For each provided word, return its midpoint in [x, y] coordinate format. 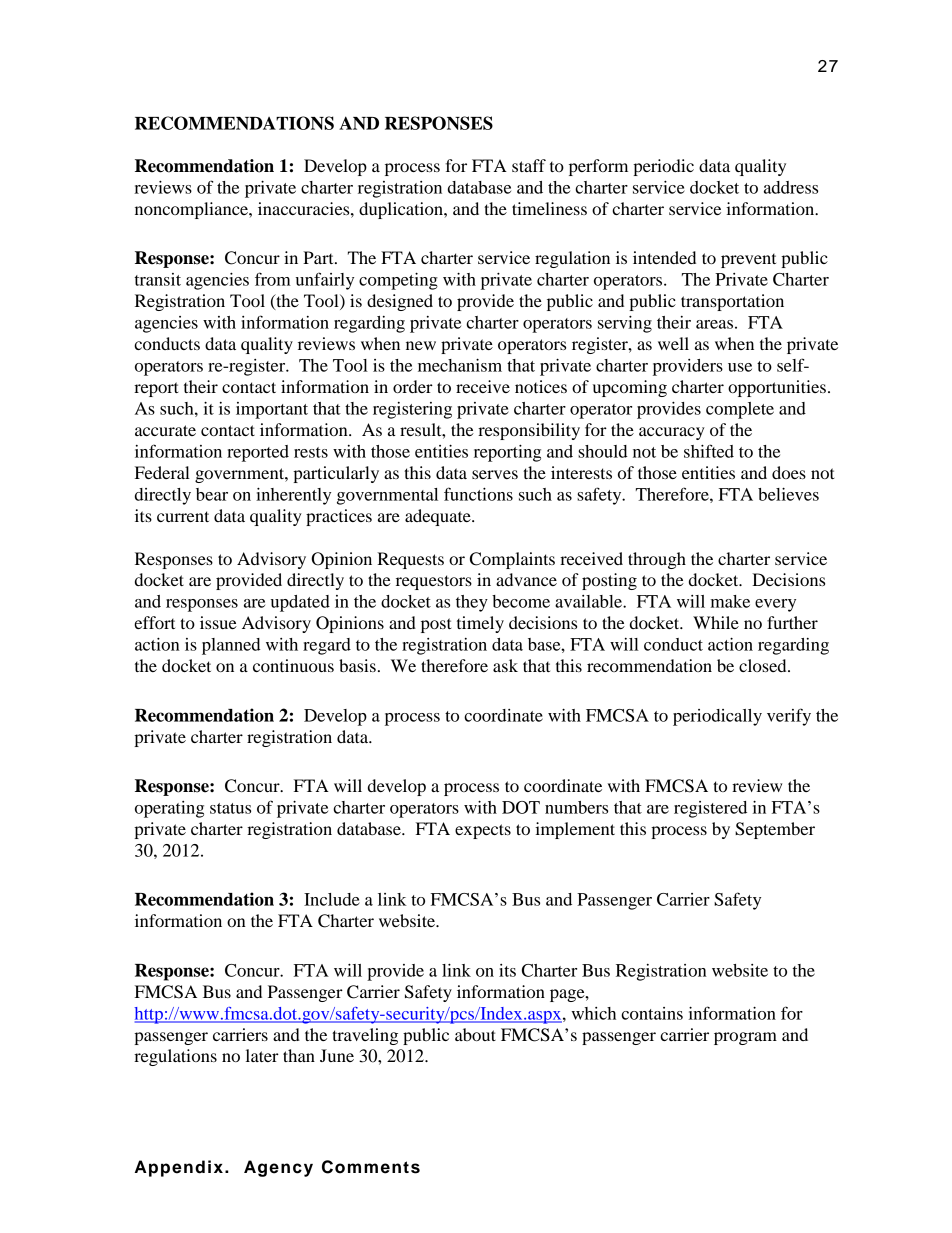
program [745, 1038]
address [791, 187]
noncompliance [192, 210]
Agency [278, 1168]
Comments [371, 1167]
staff [529, 165]
